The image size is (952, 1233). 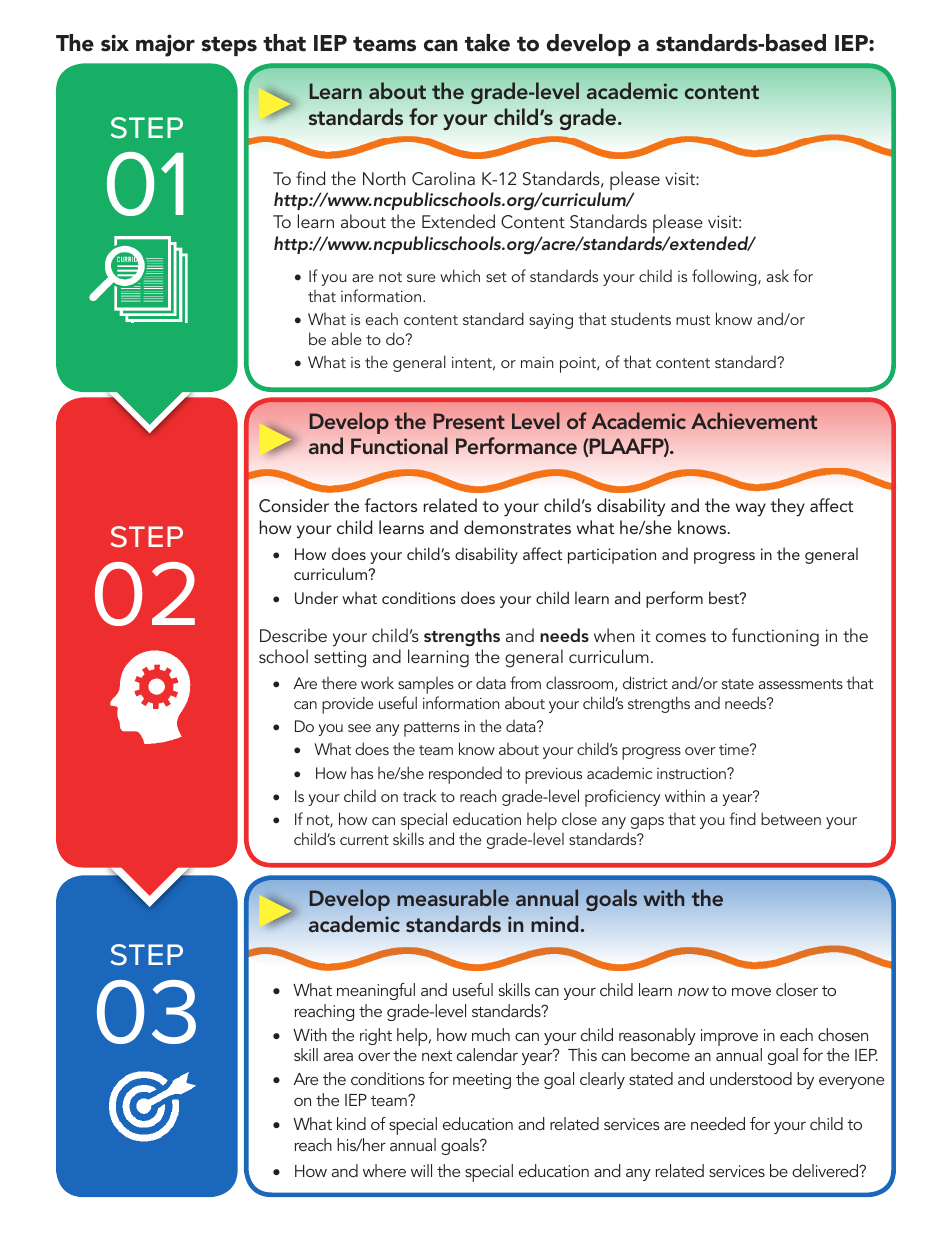 What do you see at coordinates (487, 43) in the image?
I see `take` at bounding box center [487, 43].
